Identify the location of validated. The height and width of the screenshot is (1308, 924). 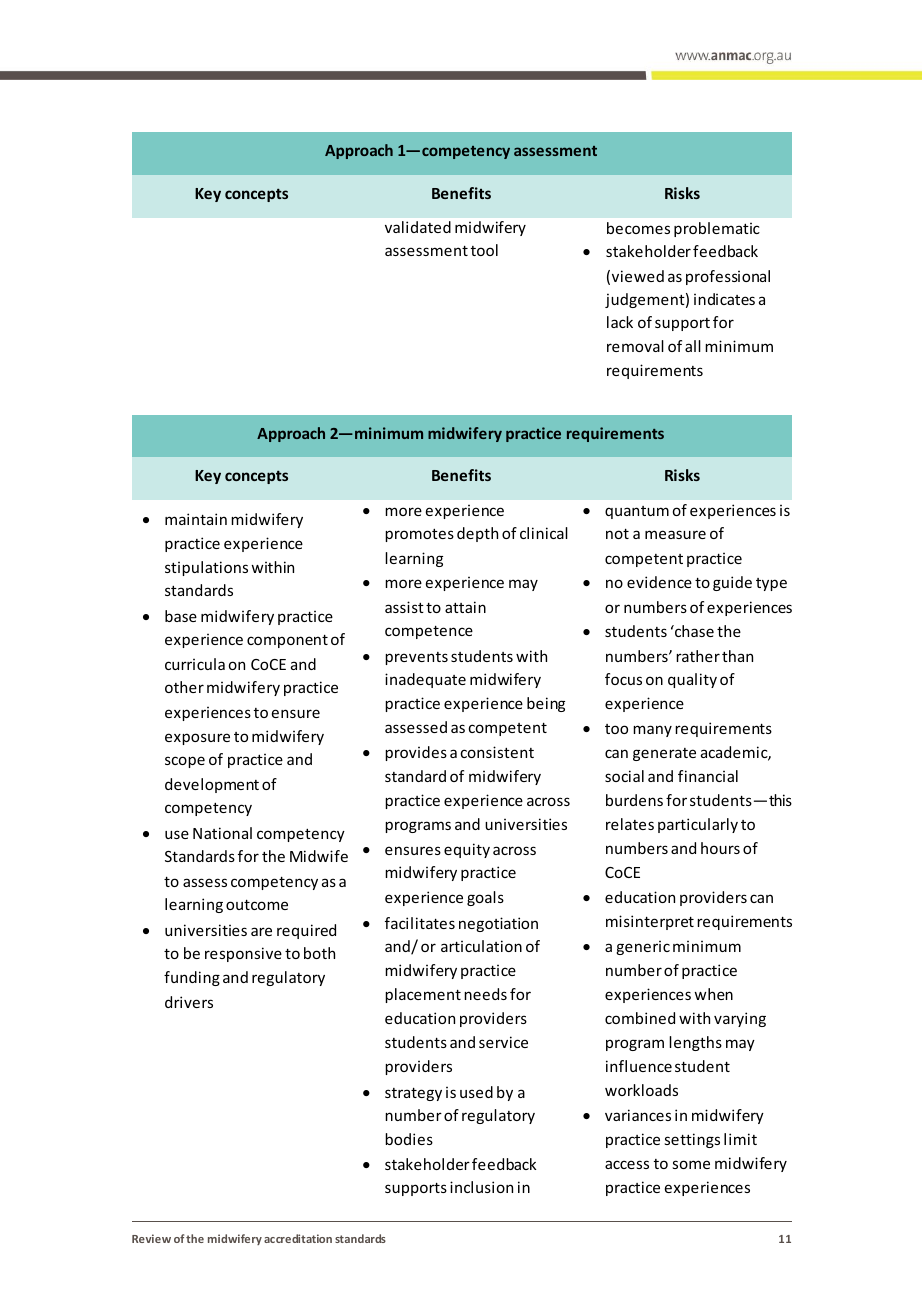
(418, 227).
